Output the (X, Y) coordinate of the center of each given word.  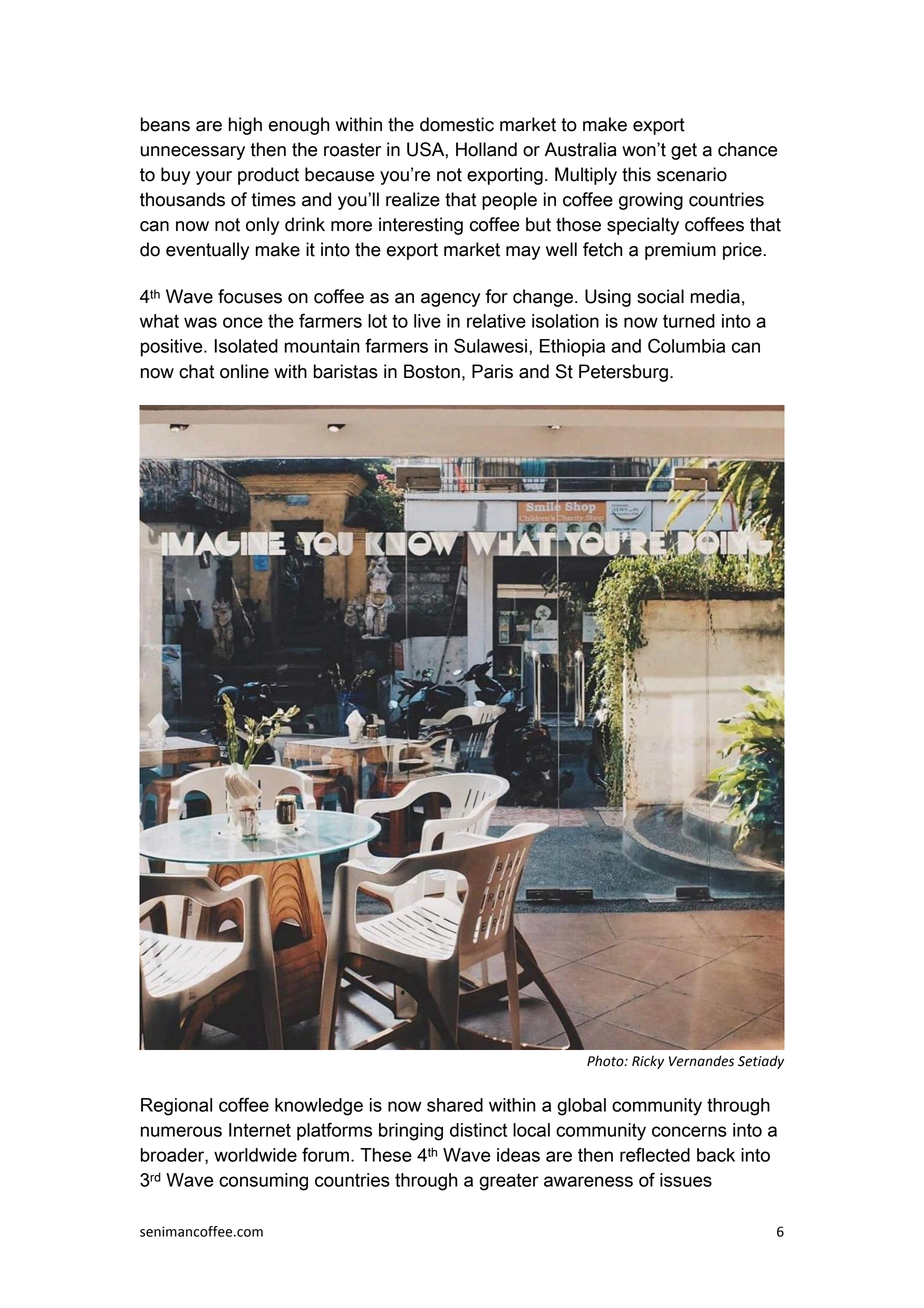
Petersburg (623, 373)
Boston (432, 371)
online (244, 371)
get (684, 151)
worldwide (255, 1155)
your (214, 178)
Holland (486, 149)
